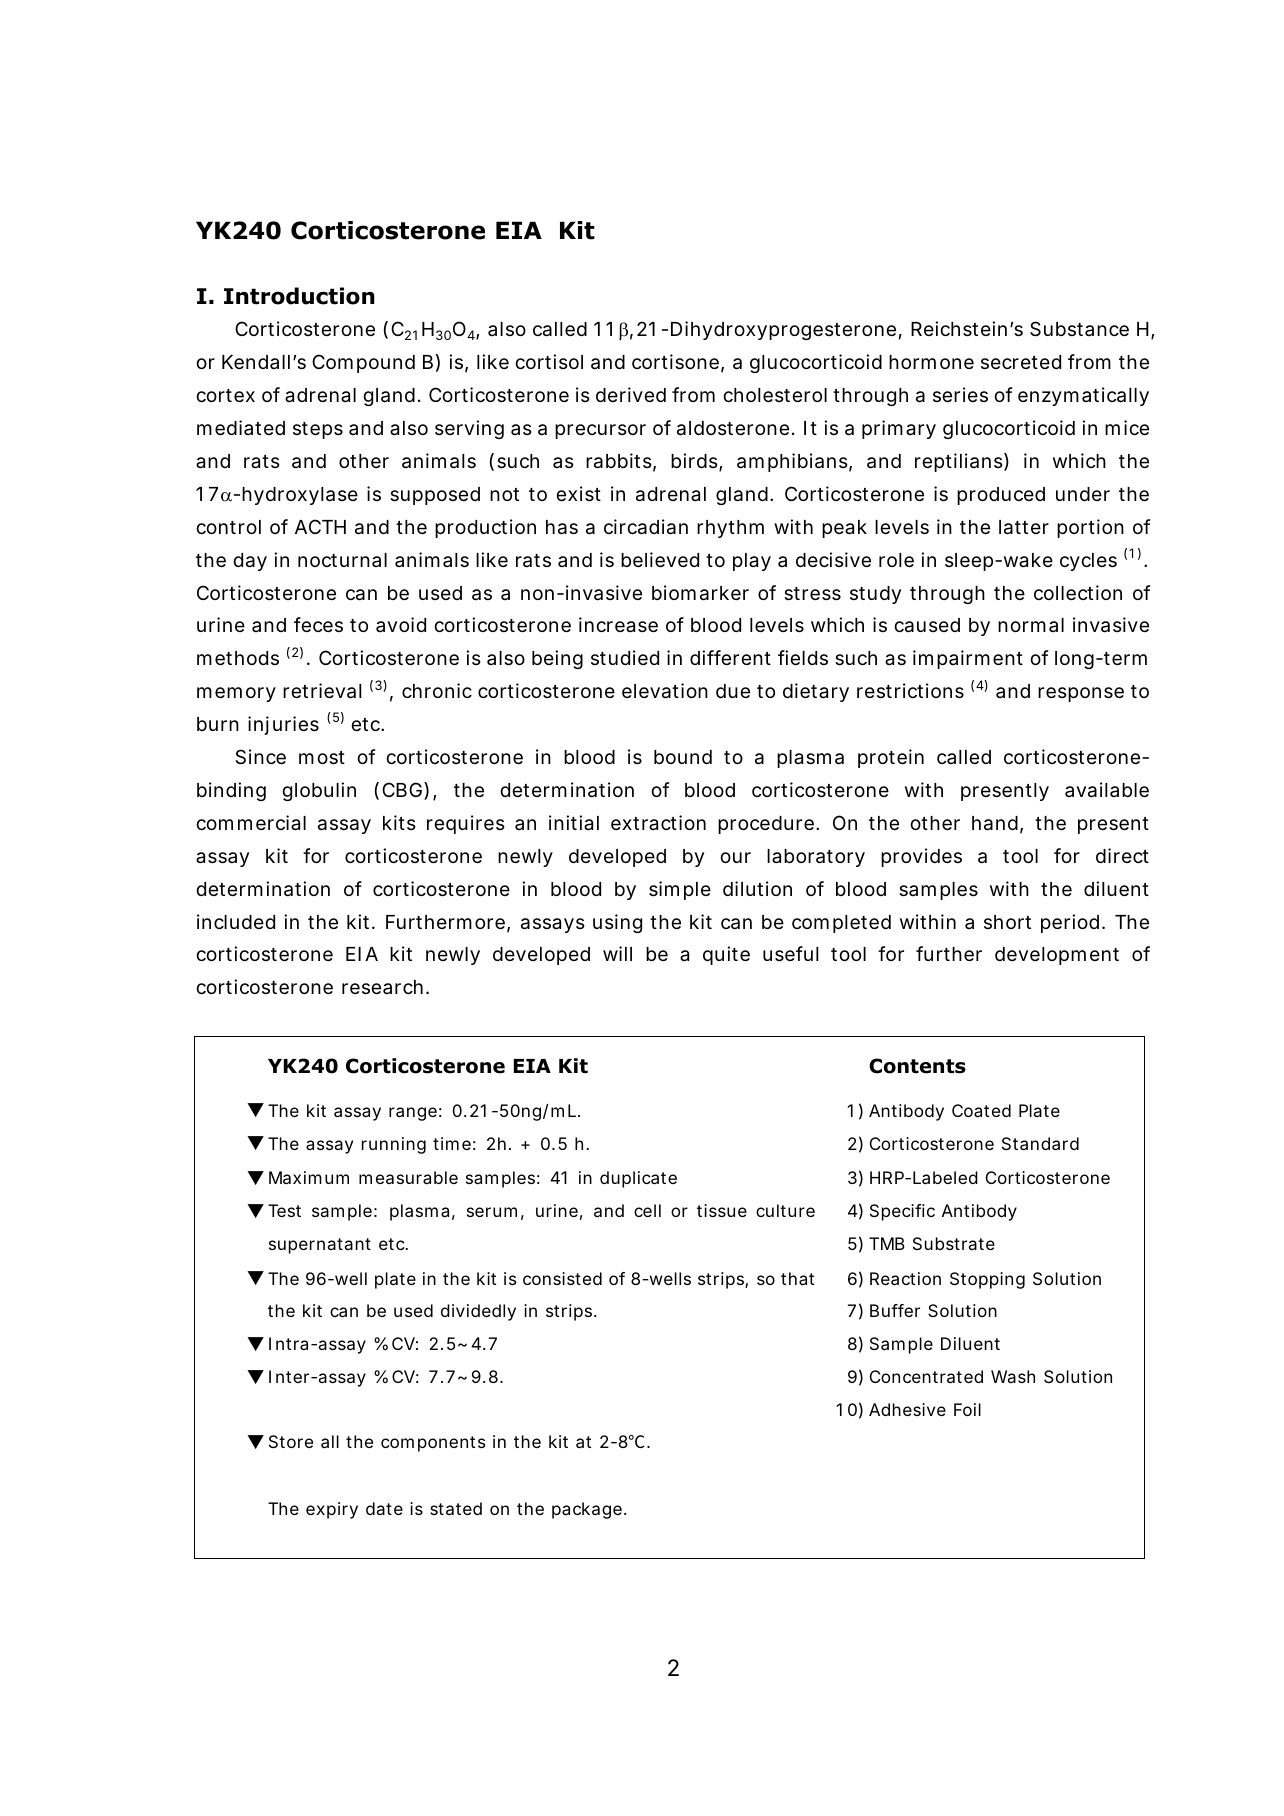 The height and width of the document is (1816, 1284). Describe the element at coordinates (587, 1510) in the document. I see `package` at that location.
